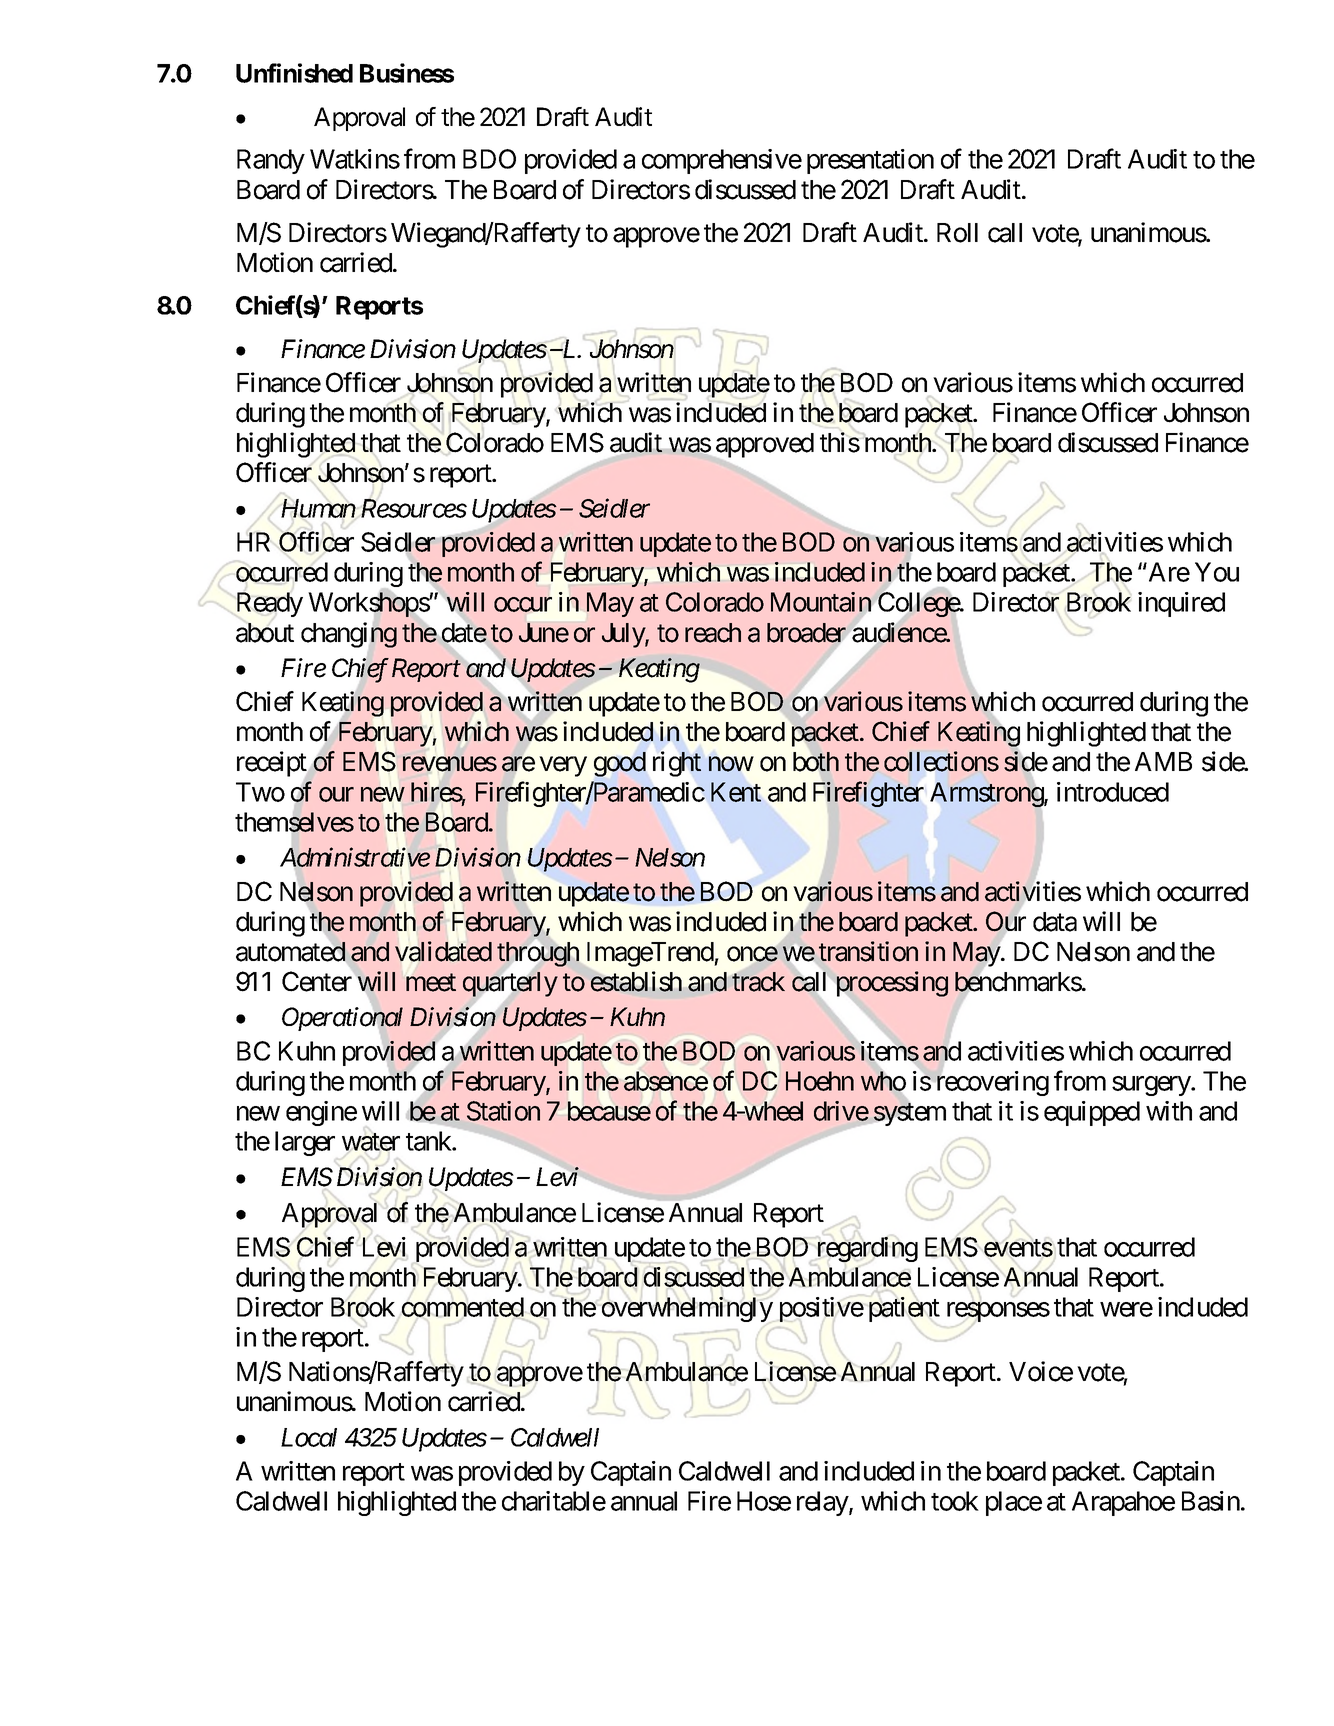 The height and width of the page is (1726, 1334). What do you see at coordinates (957, 233) in the page?
I see `Roll` at bounding box center [957, 233].
